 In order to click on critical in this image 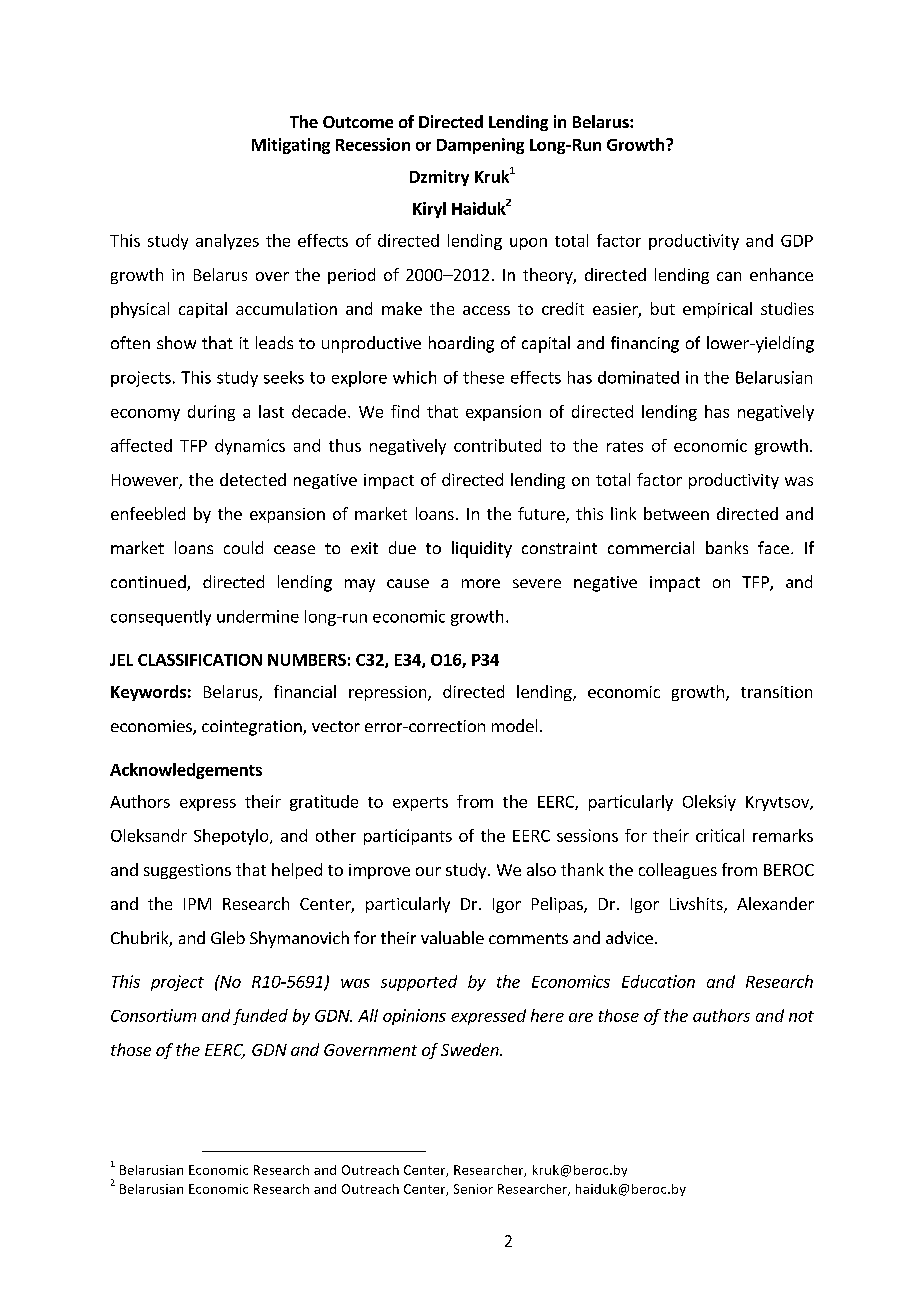, I will do `click(720, 835)`.
